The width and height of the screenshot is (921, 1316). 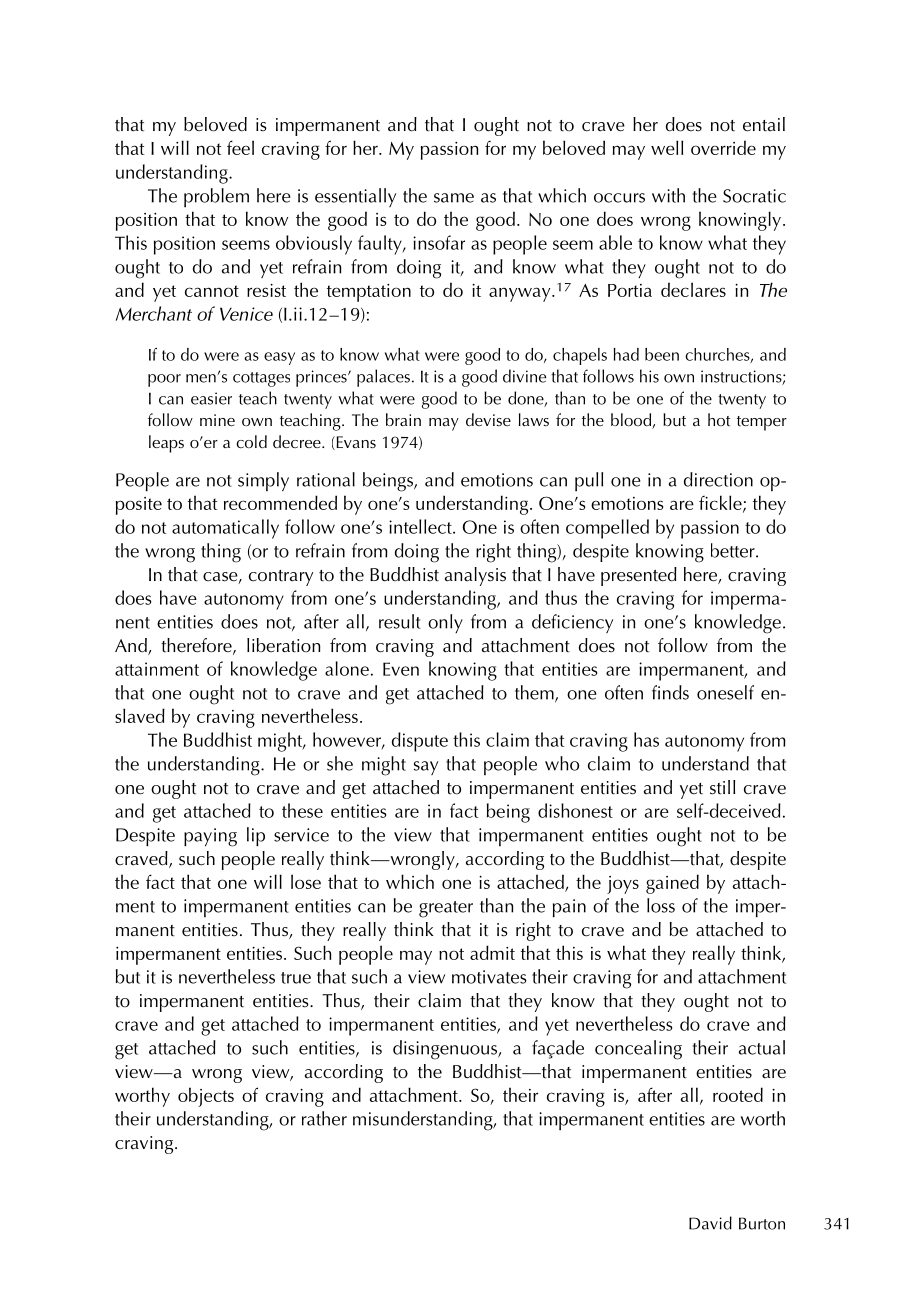 What do you see at coordinates (283, 645) in the screenshot?
I see `liberation` at bounding box center [283, 645].
